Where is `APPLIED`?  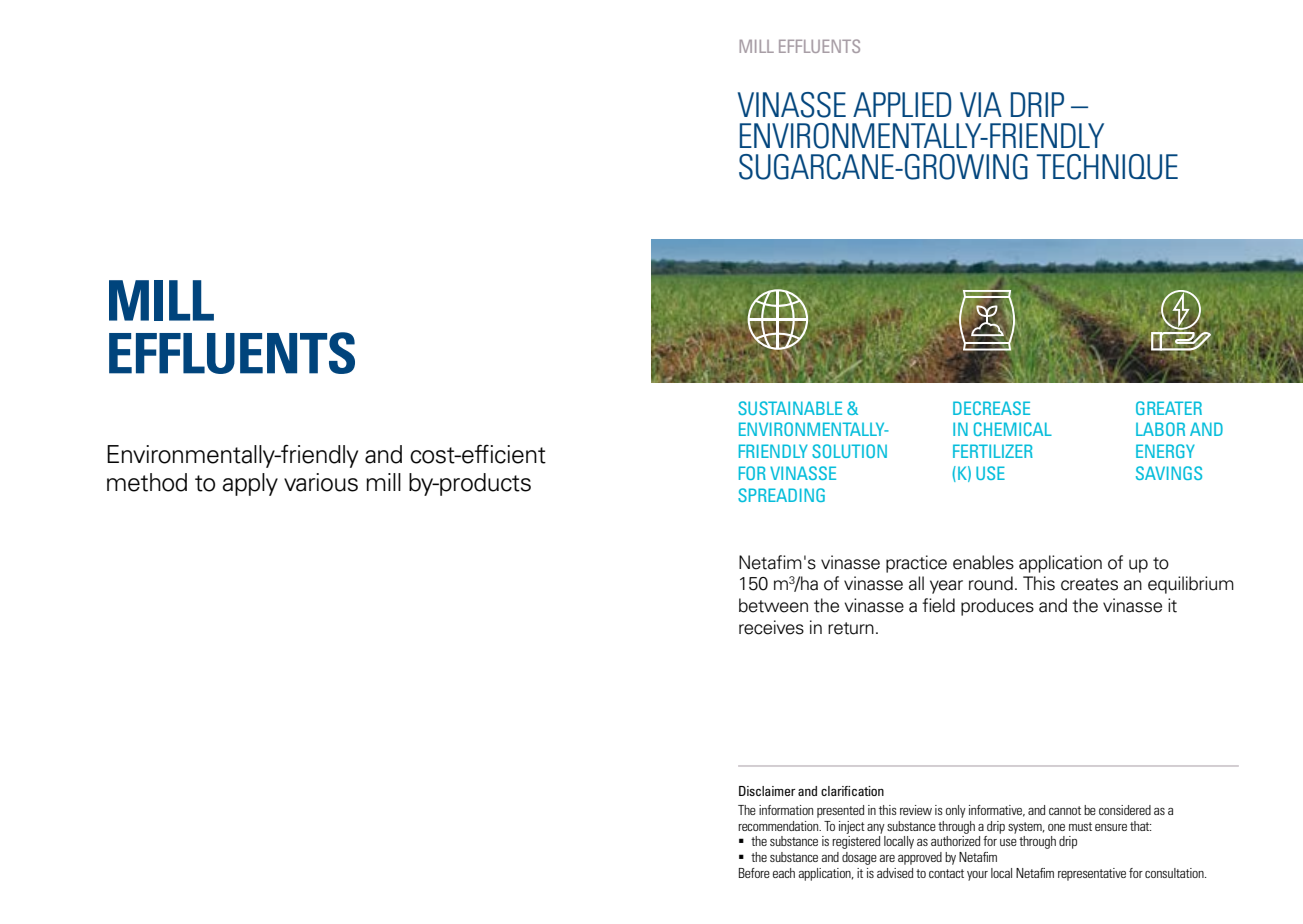 APPLIED is located at coordinates (902, 104).
